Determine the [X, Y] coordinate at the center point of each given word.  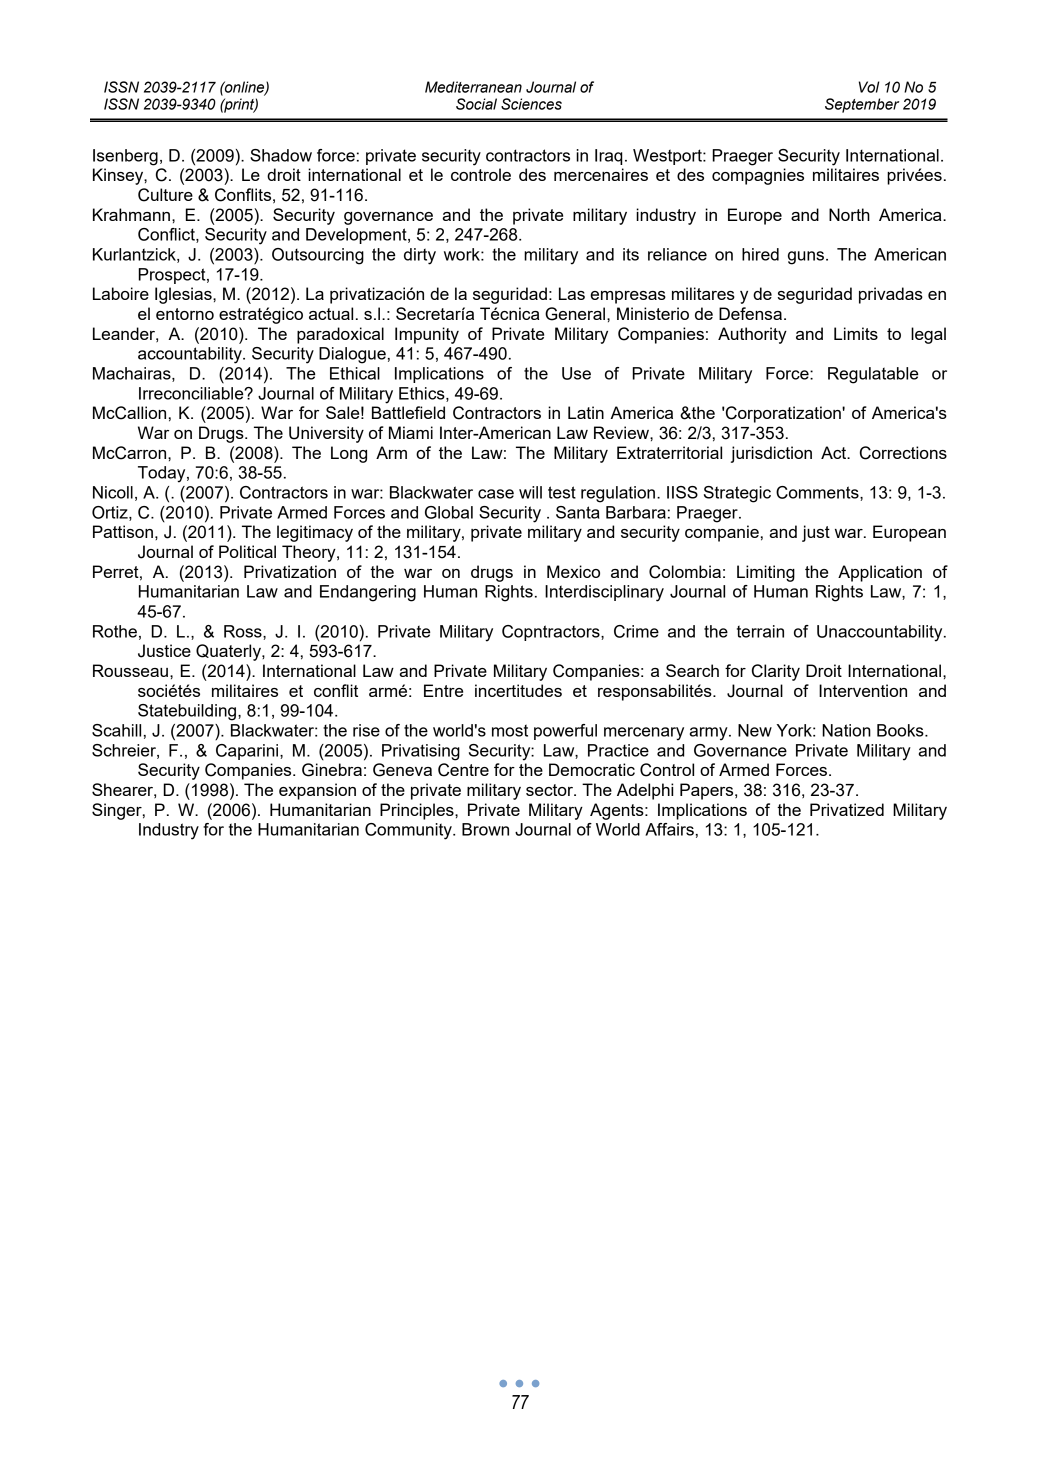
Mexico [573, 571]
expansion [317, 791]
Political [247, 551]
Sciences [531, 104]
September [862, 105]
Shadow [281, 155]
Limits [856, 333]
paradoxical [340, 335]
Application [880, 573]
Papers [708, 791]
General [575, 314]
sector [550, 790]
